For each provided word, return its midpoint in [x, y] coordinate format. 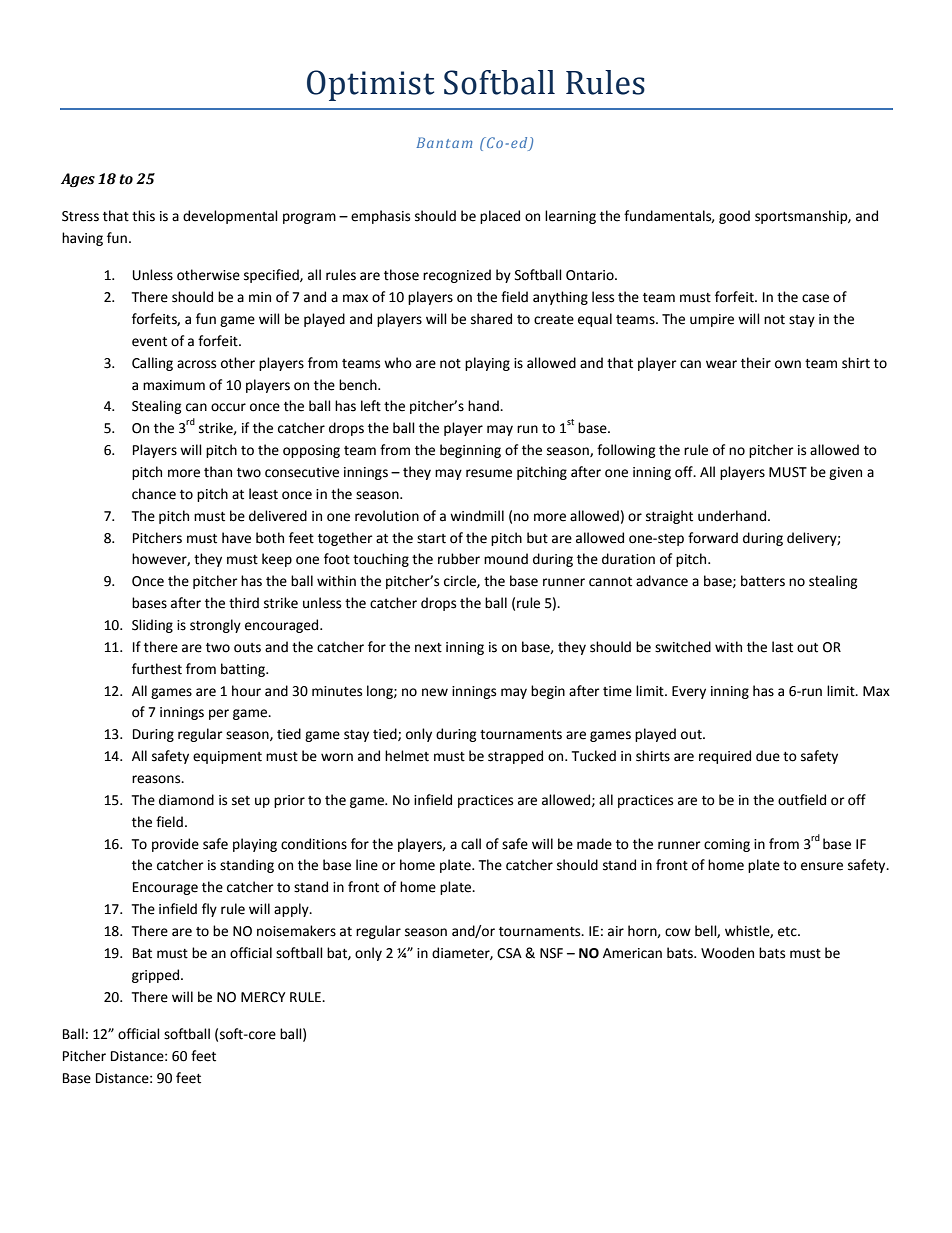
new [435, 692]
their [756, 363]
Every [689, 692]
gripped [157, 976]
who [398, 363]
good [734, 217]
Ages [78, 180]
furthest [157, 669]
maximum [174, 385]
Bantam [444, 142]
